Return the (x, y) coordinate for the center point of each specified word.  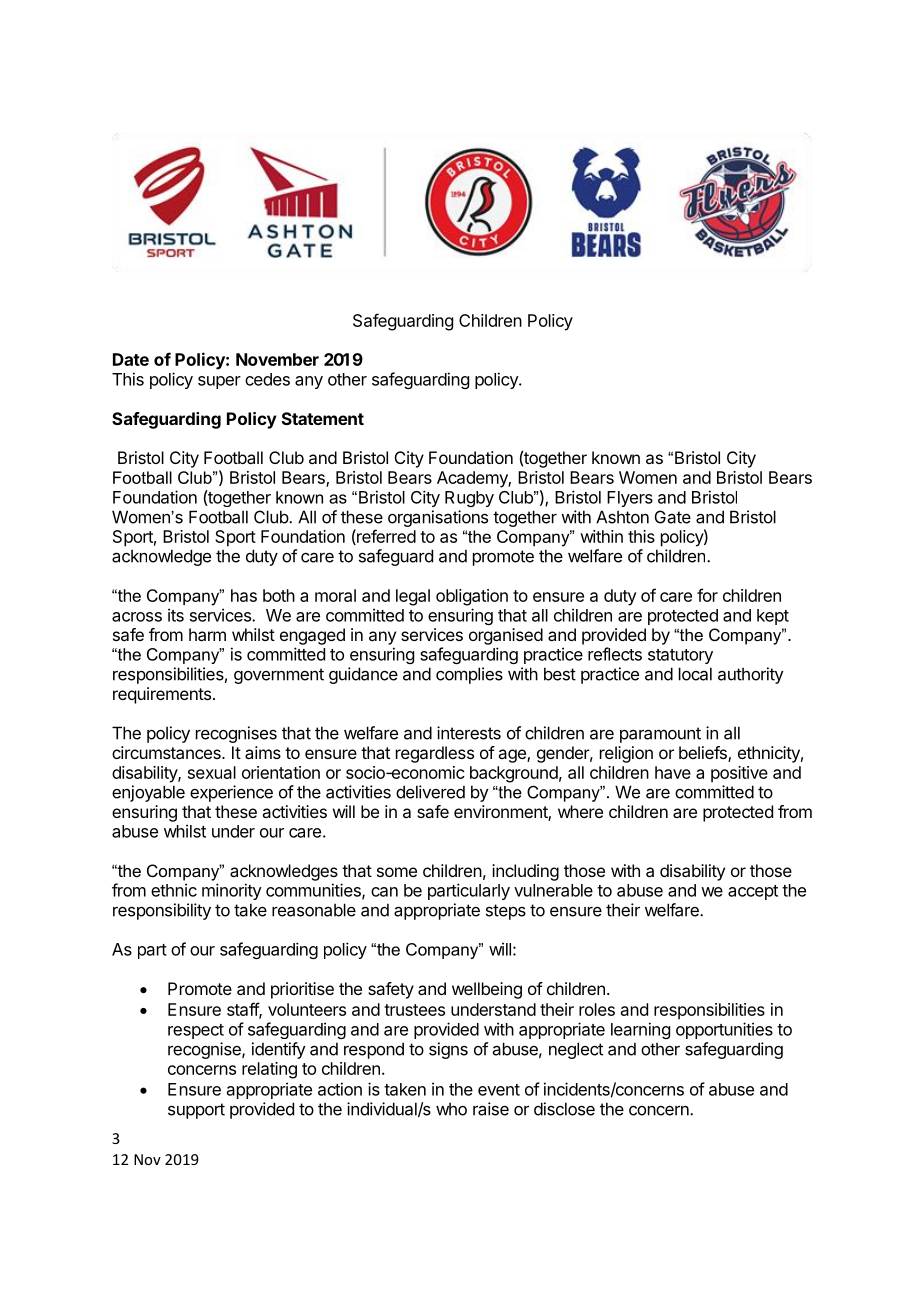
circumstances (167, 752)
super (219, 382)
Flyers (630, 499)
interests (469, 733)
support (196, 1111)
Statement (323, 418)
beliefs (704, 754)
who (451, 1109)
